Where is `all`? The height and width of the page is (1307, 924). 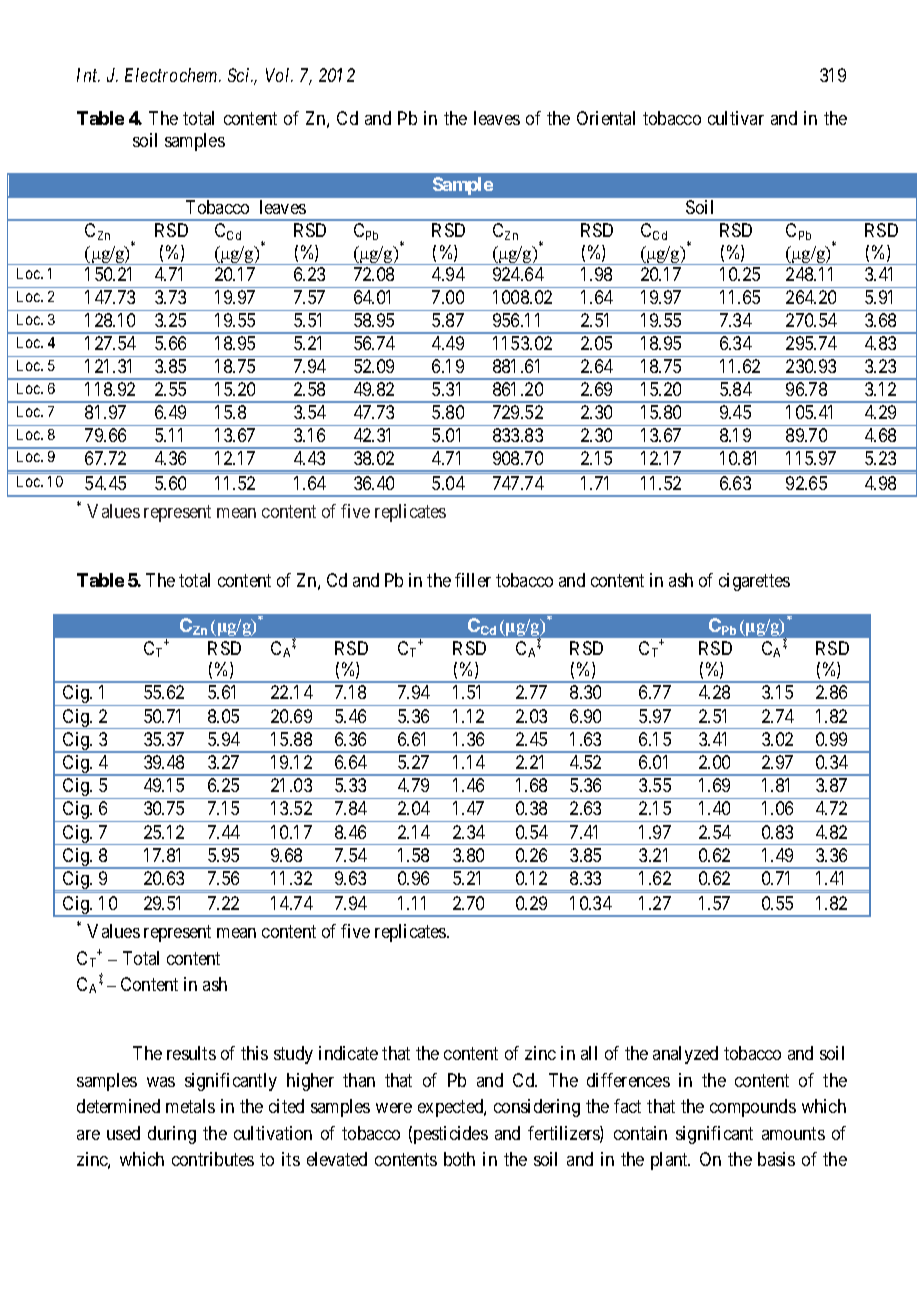
all is located at coordinates (589, 1053).
